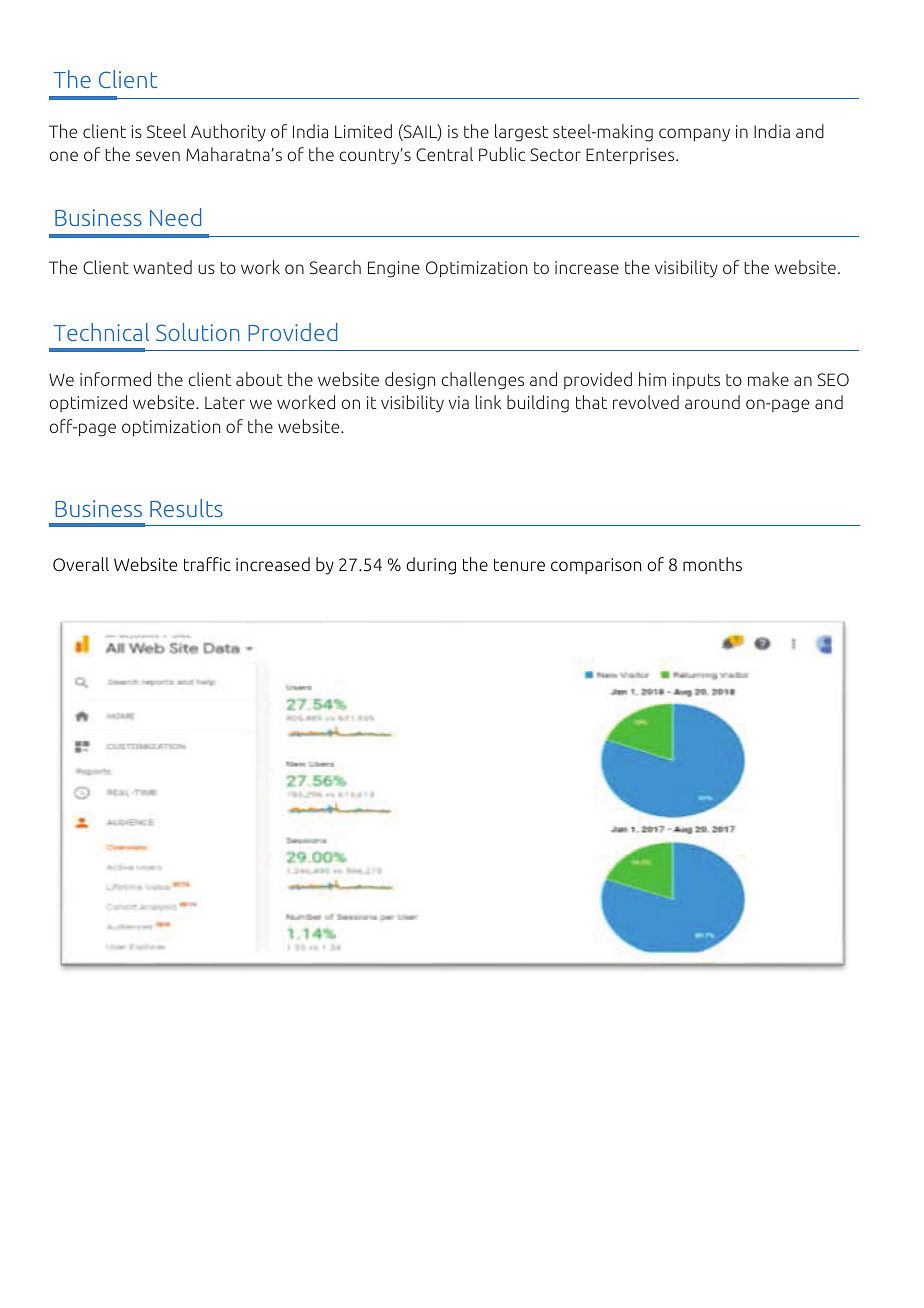 The image size is (924, 1308). Describe the element at coordinates (631, 156) in the screenshot. I see `Enterprises` at that location.
